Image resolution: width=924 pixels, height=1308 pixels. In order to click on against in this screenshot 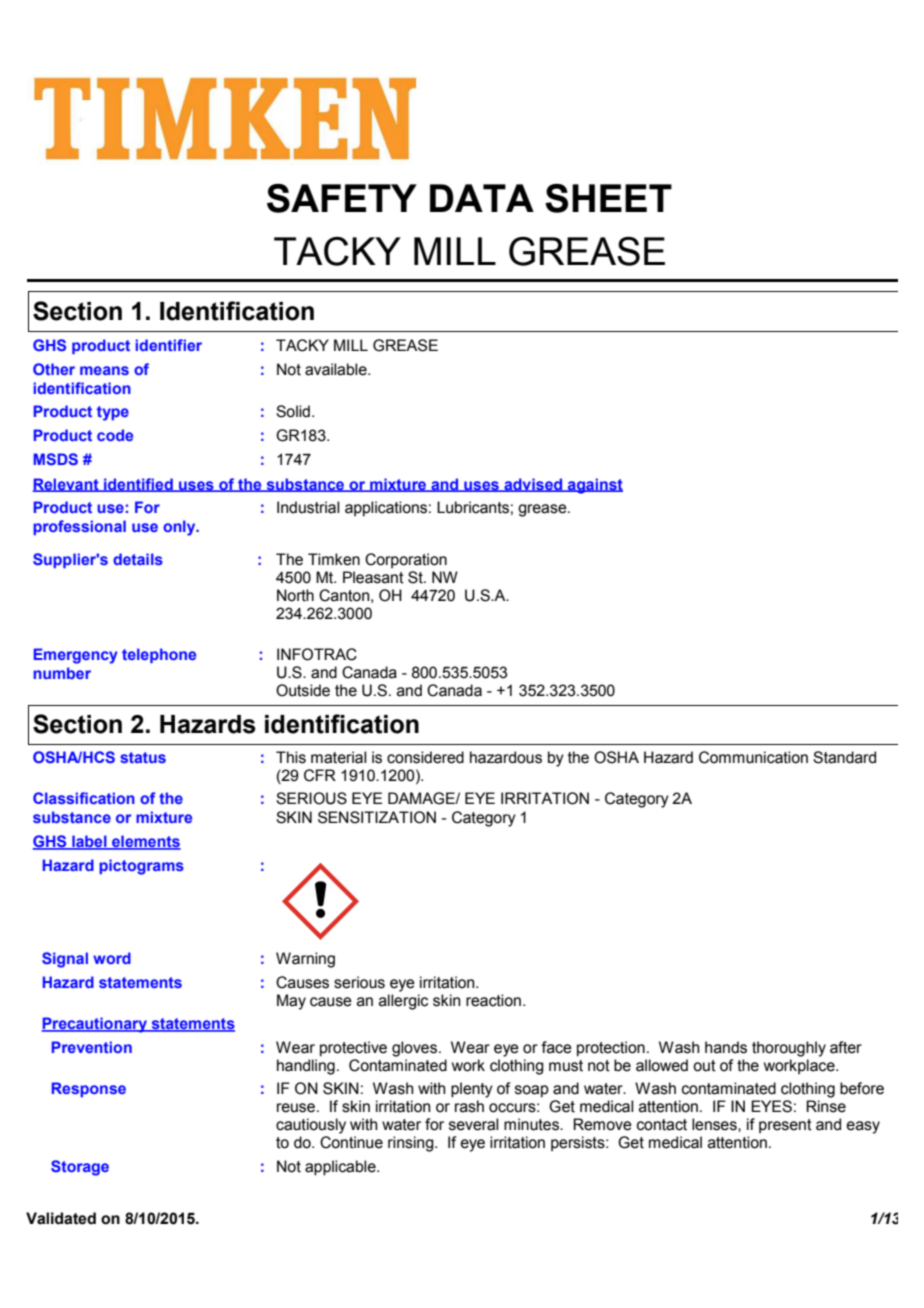, I will do `click(594, 486)`.
